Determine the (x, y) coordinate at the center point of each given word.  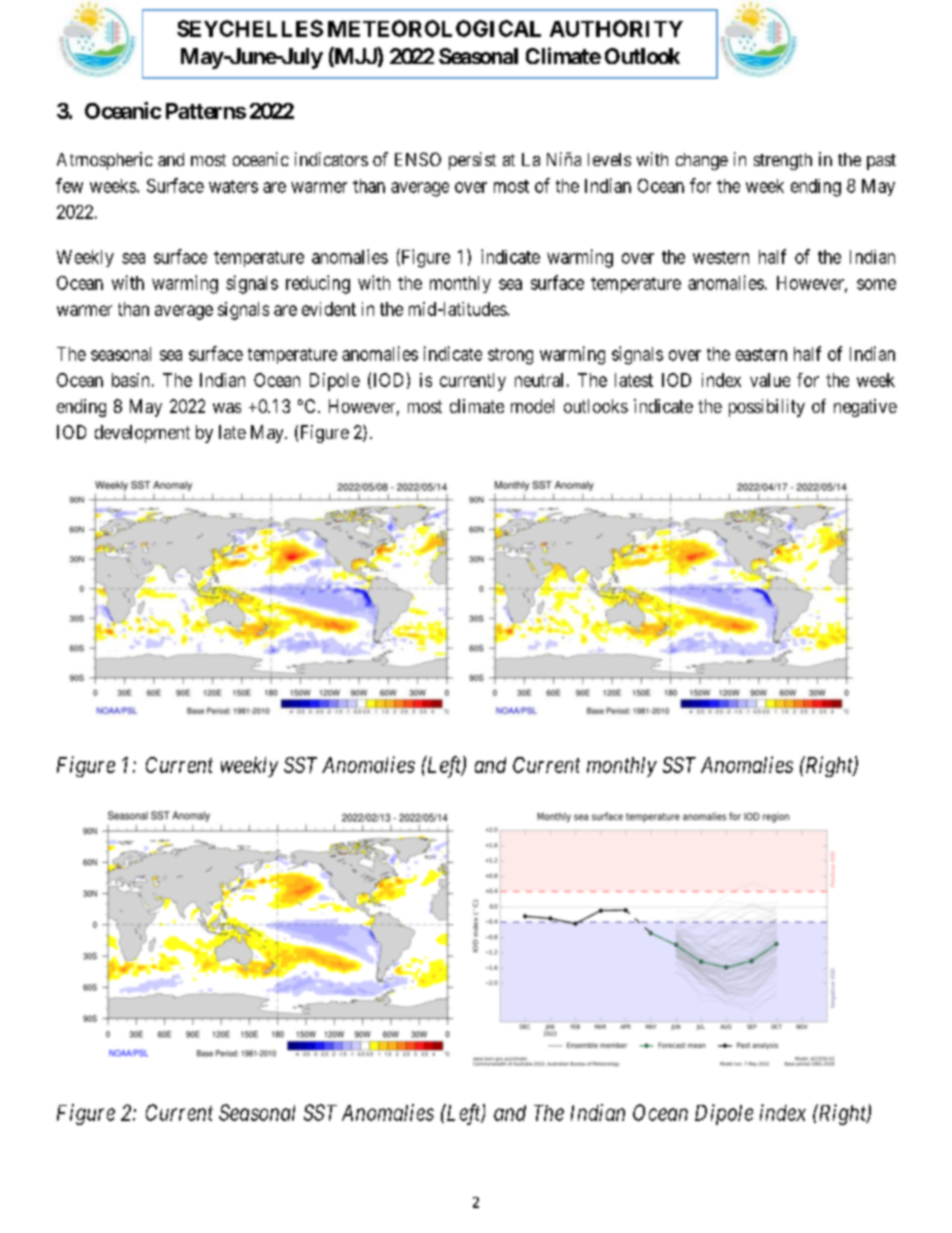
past (881, 162)
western (721, 257)
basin (130, 380)
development (142, 434)
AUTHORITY (616, 28)
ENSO (418, 159)
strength (783, 161)
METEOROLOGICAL (434, 28)
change (702, 161)
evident (329, 309)
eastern (761, 354)
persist (472, 161)
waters (233, 186)
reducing (318, 284)
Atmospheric (105, 161)
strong (510, 356)
